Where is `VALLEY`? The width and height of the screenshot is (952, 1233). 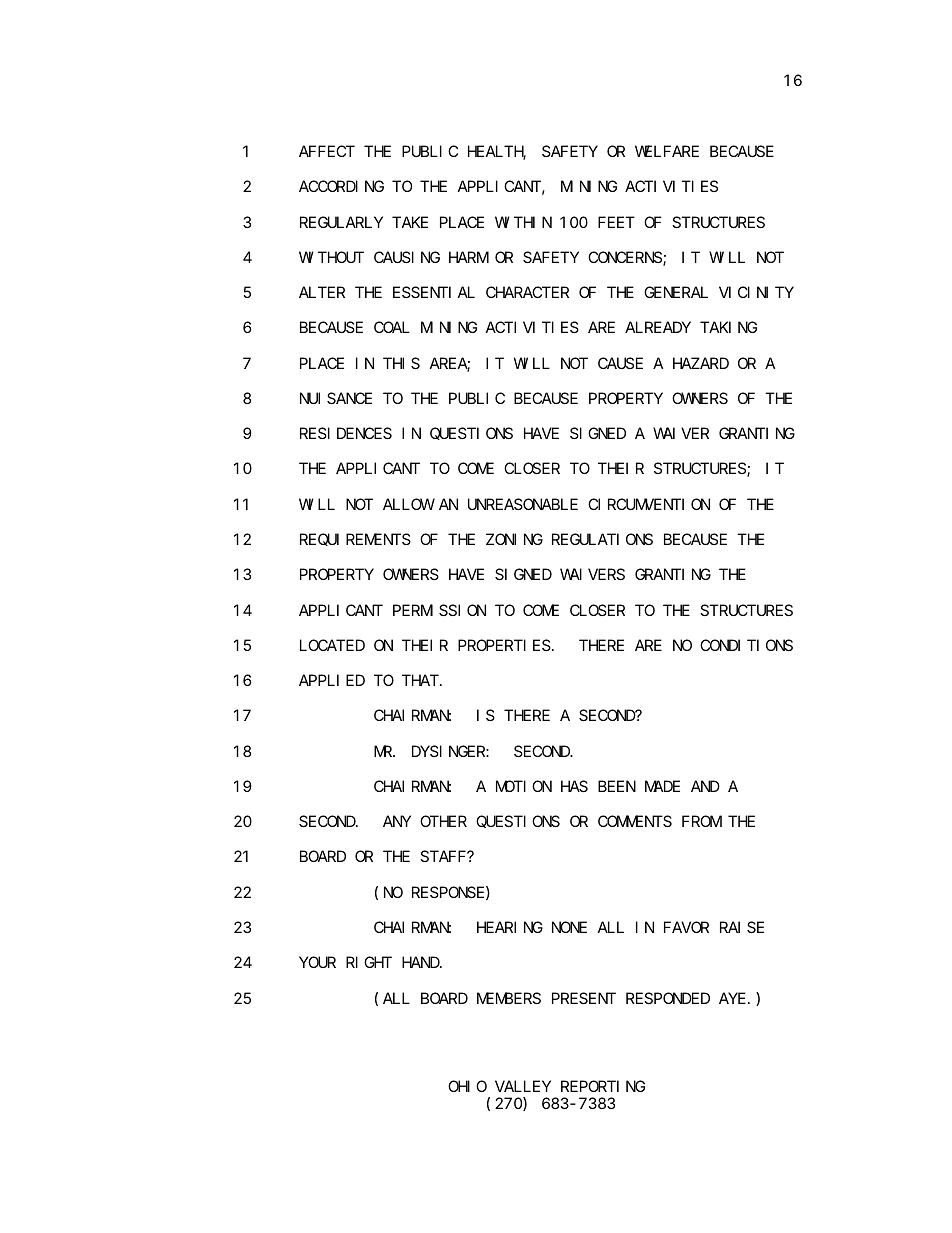 VALLEY is located at coordinates (523, 1086).
